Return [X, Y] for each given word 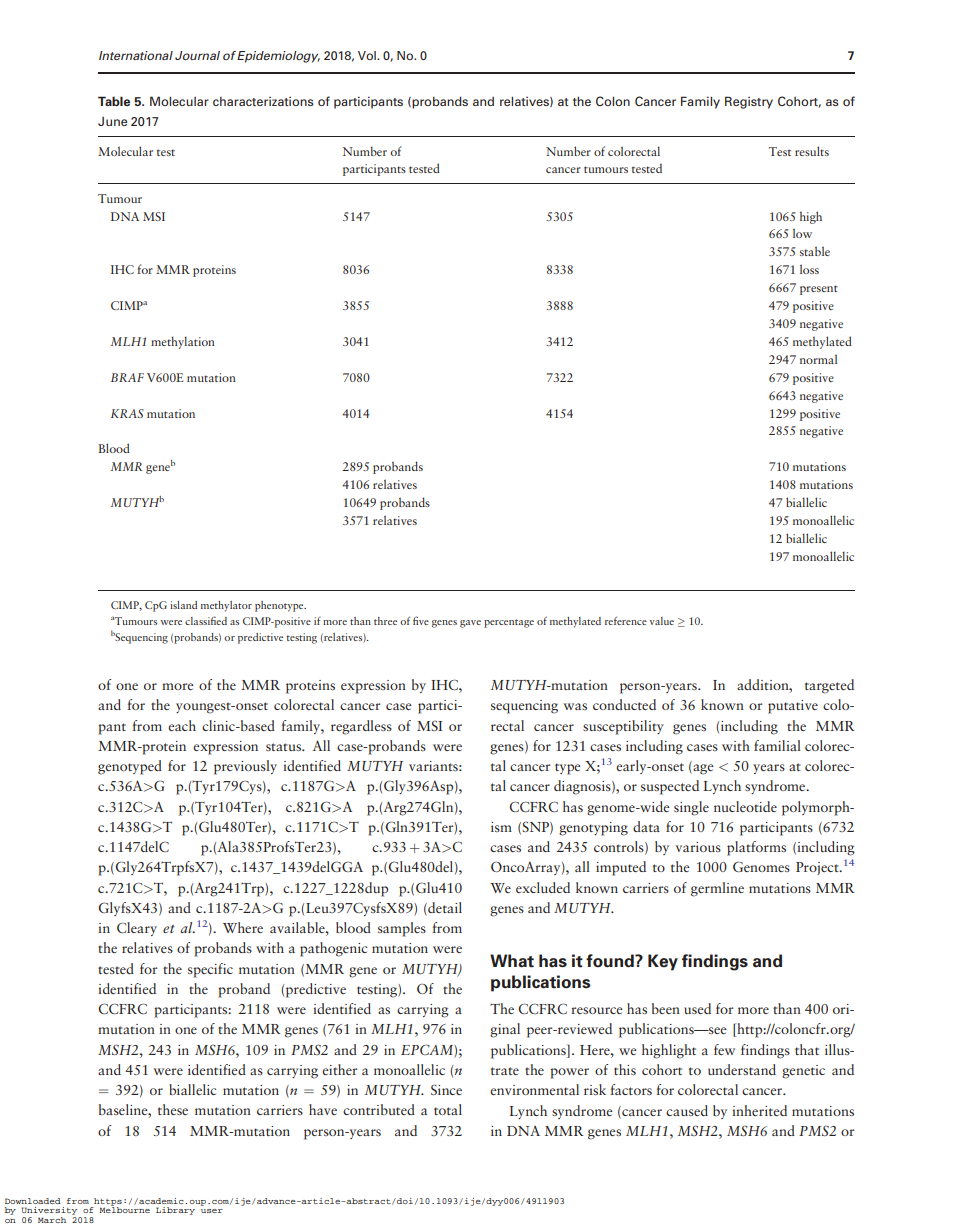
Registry [749, 102]
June [112, 121]
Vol [368, 55]
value [662, 621]
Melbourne [125, 1209]
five [421, 620]
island [183, 605]
